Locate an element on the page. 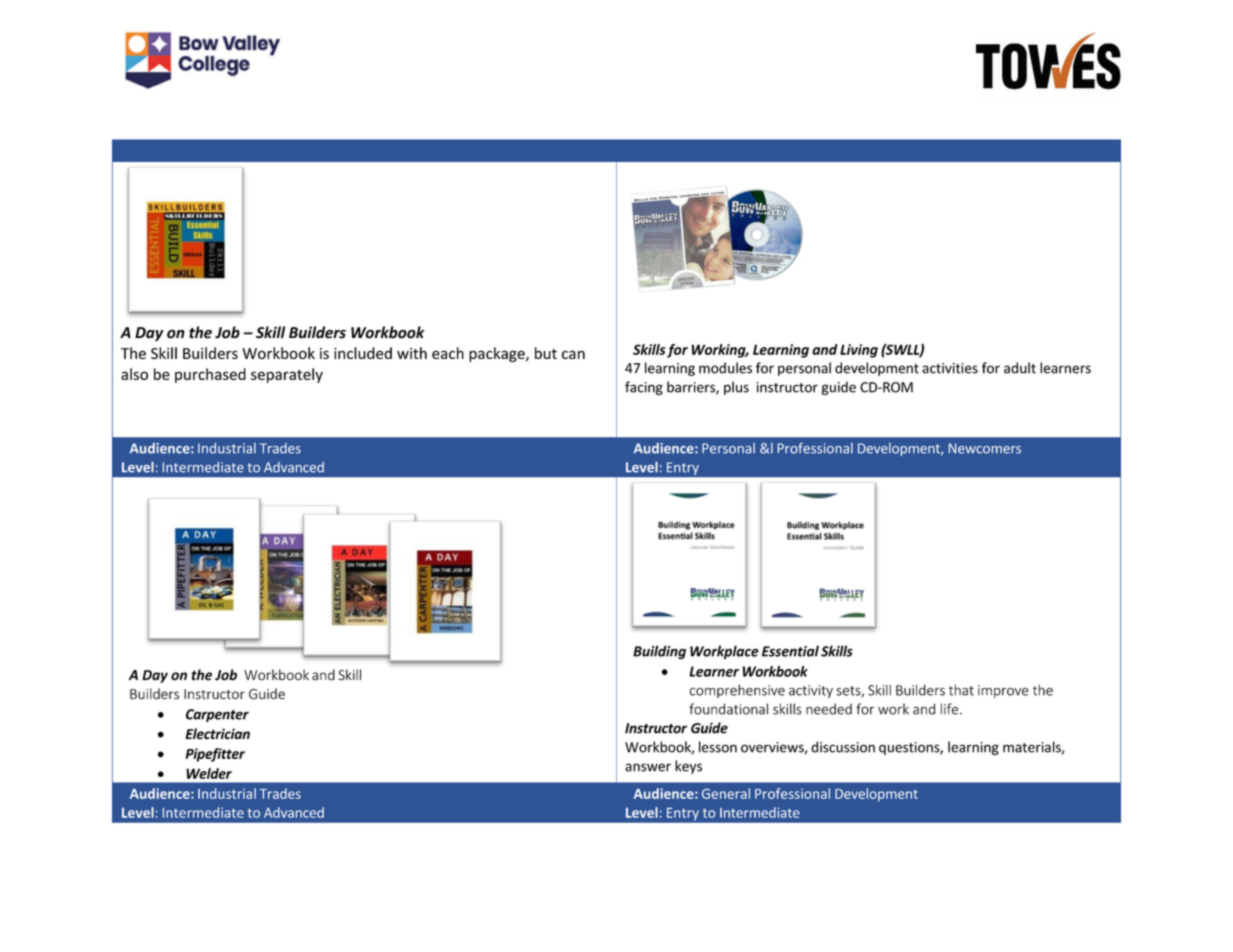 The image size is (1233, 952). improve is located at coordinates (1003, 691).
